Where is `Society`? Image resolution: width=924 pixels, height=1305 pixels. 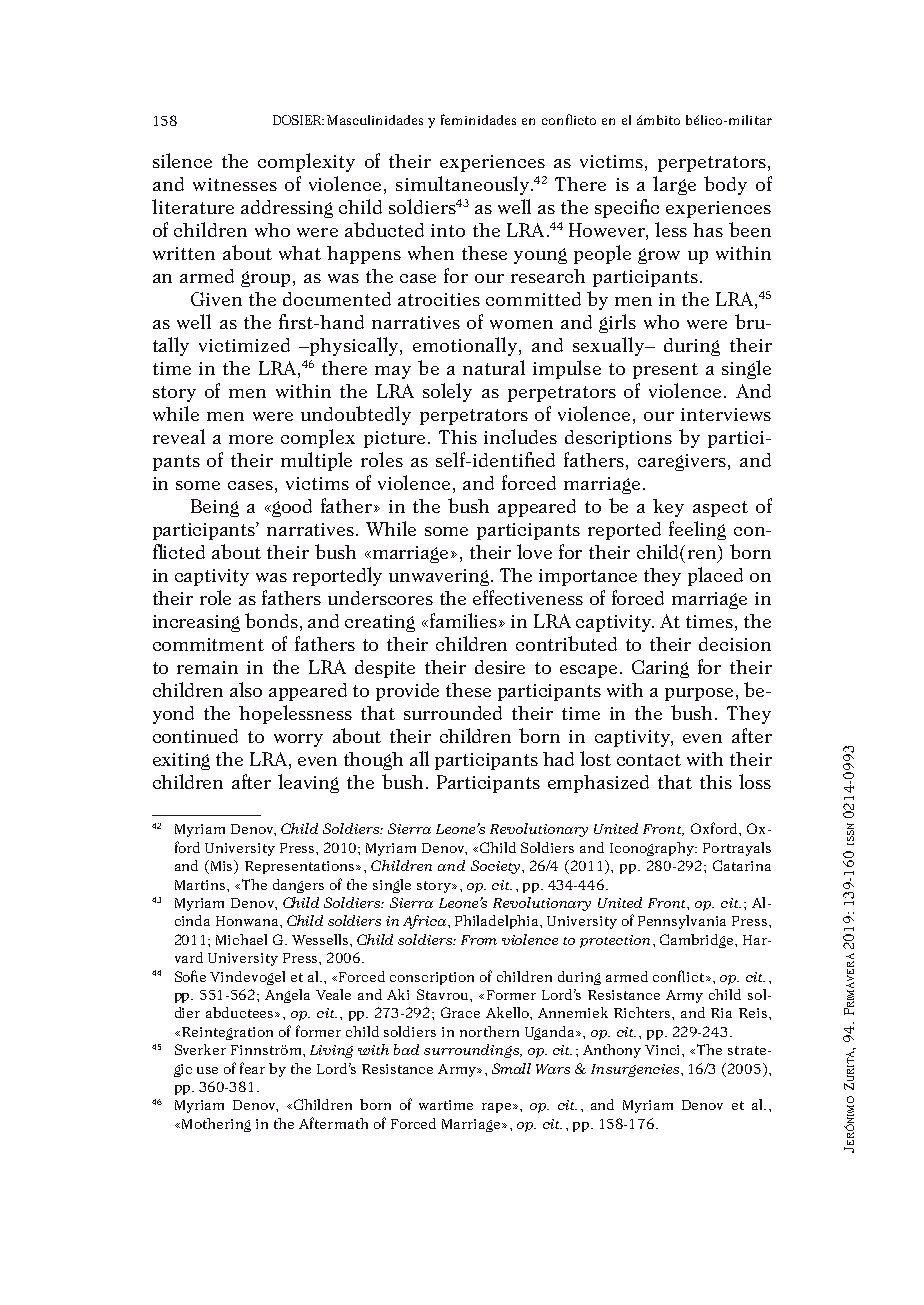
Society is located at coordinates (495, 867).
